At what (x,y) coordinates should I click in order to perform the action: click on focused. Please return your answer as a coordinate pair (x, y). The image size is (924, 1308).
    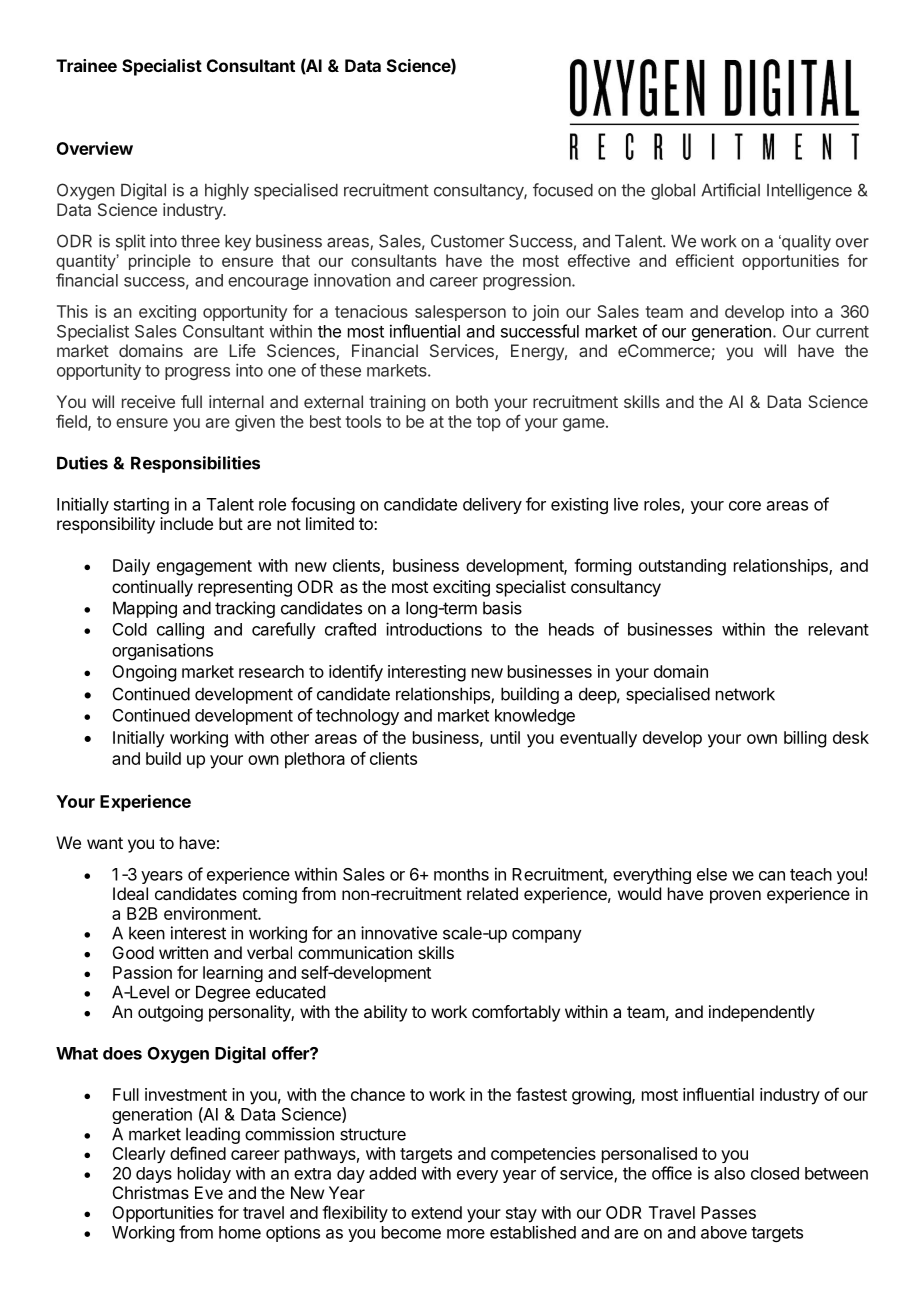
    Looking at the image, I should click on (563, 190).
